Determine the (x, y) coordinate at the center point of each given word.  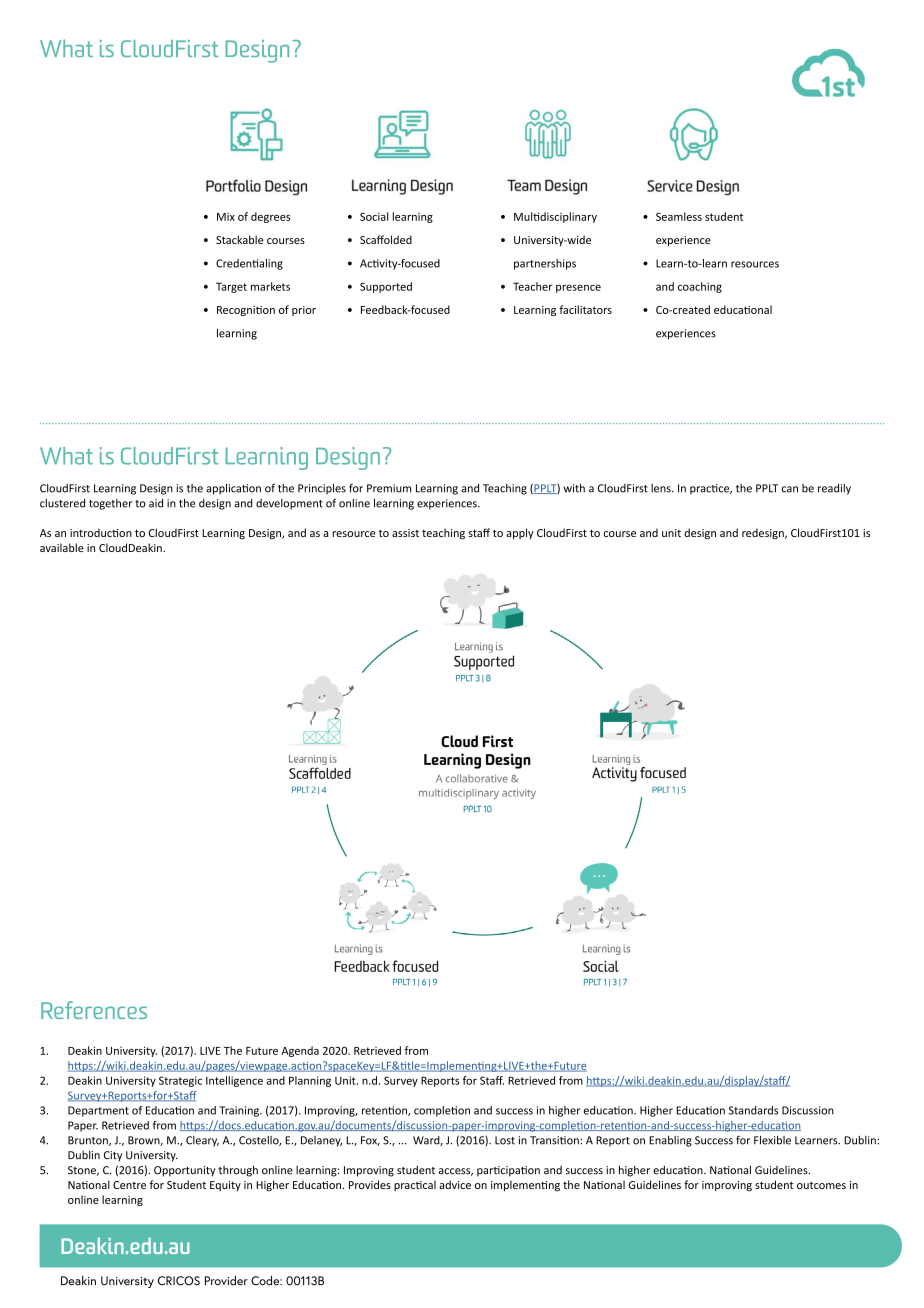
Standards (753, 1110)
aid (156, 503)
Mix (226, 217)
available (62, 547)
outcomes (821, 1185)
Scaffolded (386, 239)
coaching (700, 287)
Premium (389, 488)
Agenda (300, 1051)
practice (711, 489)
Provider (226, 1280)
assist (405, 533)
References (94, 1010)
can (790, 489)
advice (455, 1184)
